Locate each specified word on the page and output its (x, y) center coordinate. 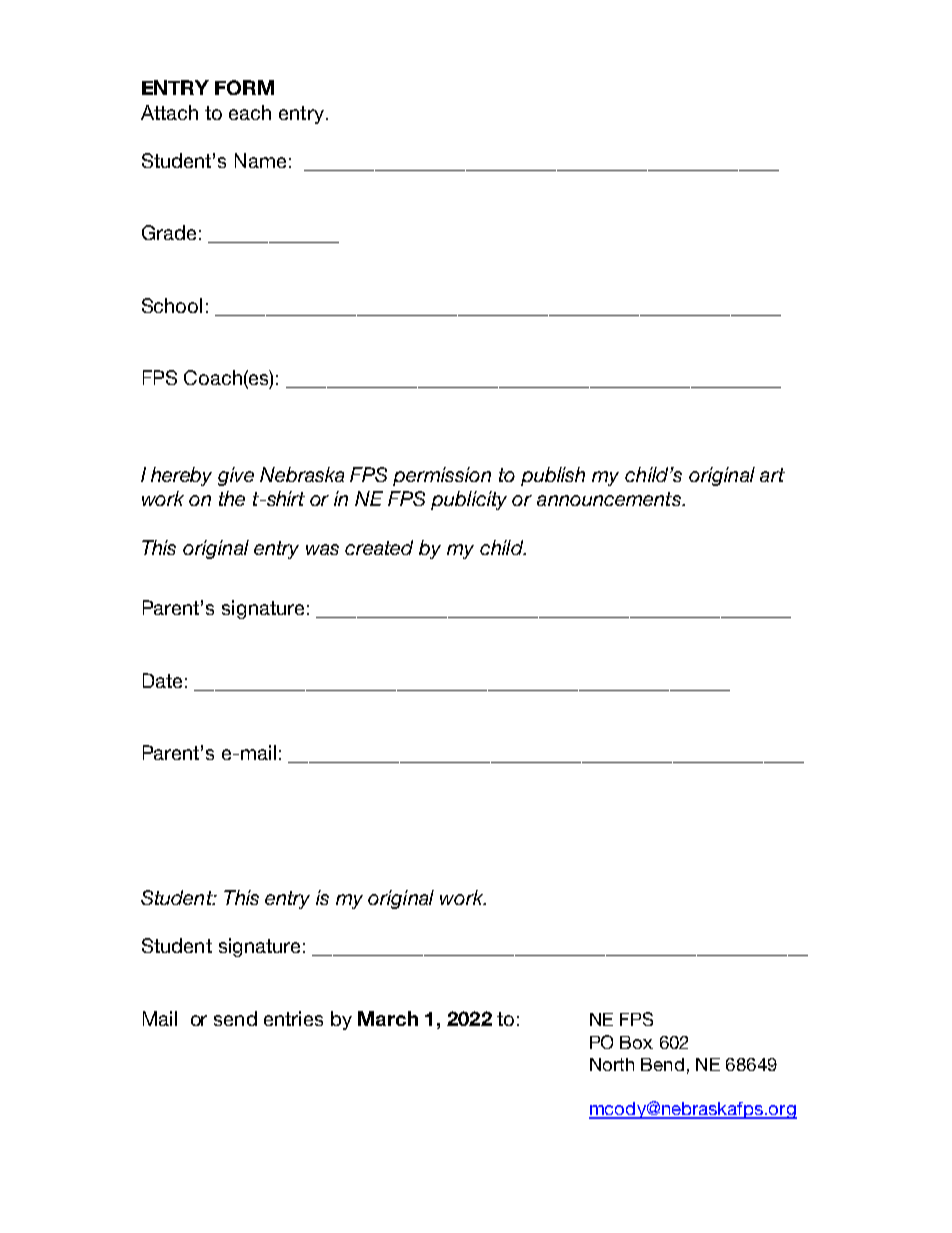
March (388, 1018)
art (772, 475)
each (250, 112)
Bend (662, 1064)
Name (260, 160)
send (235, 1018)
